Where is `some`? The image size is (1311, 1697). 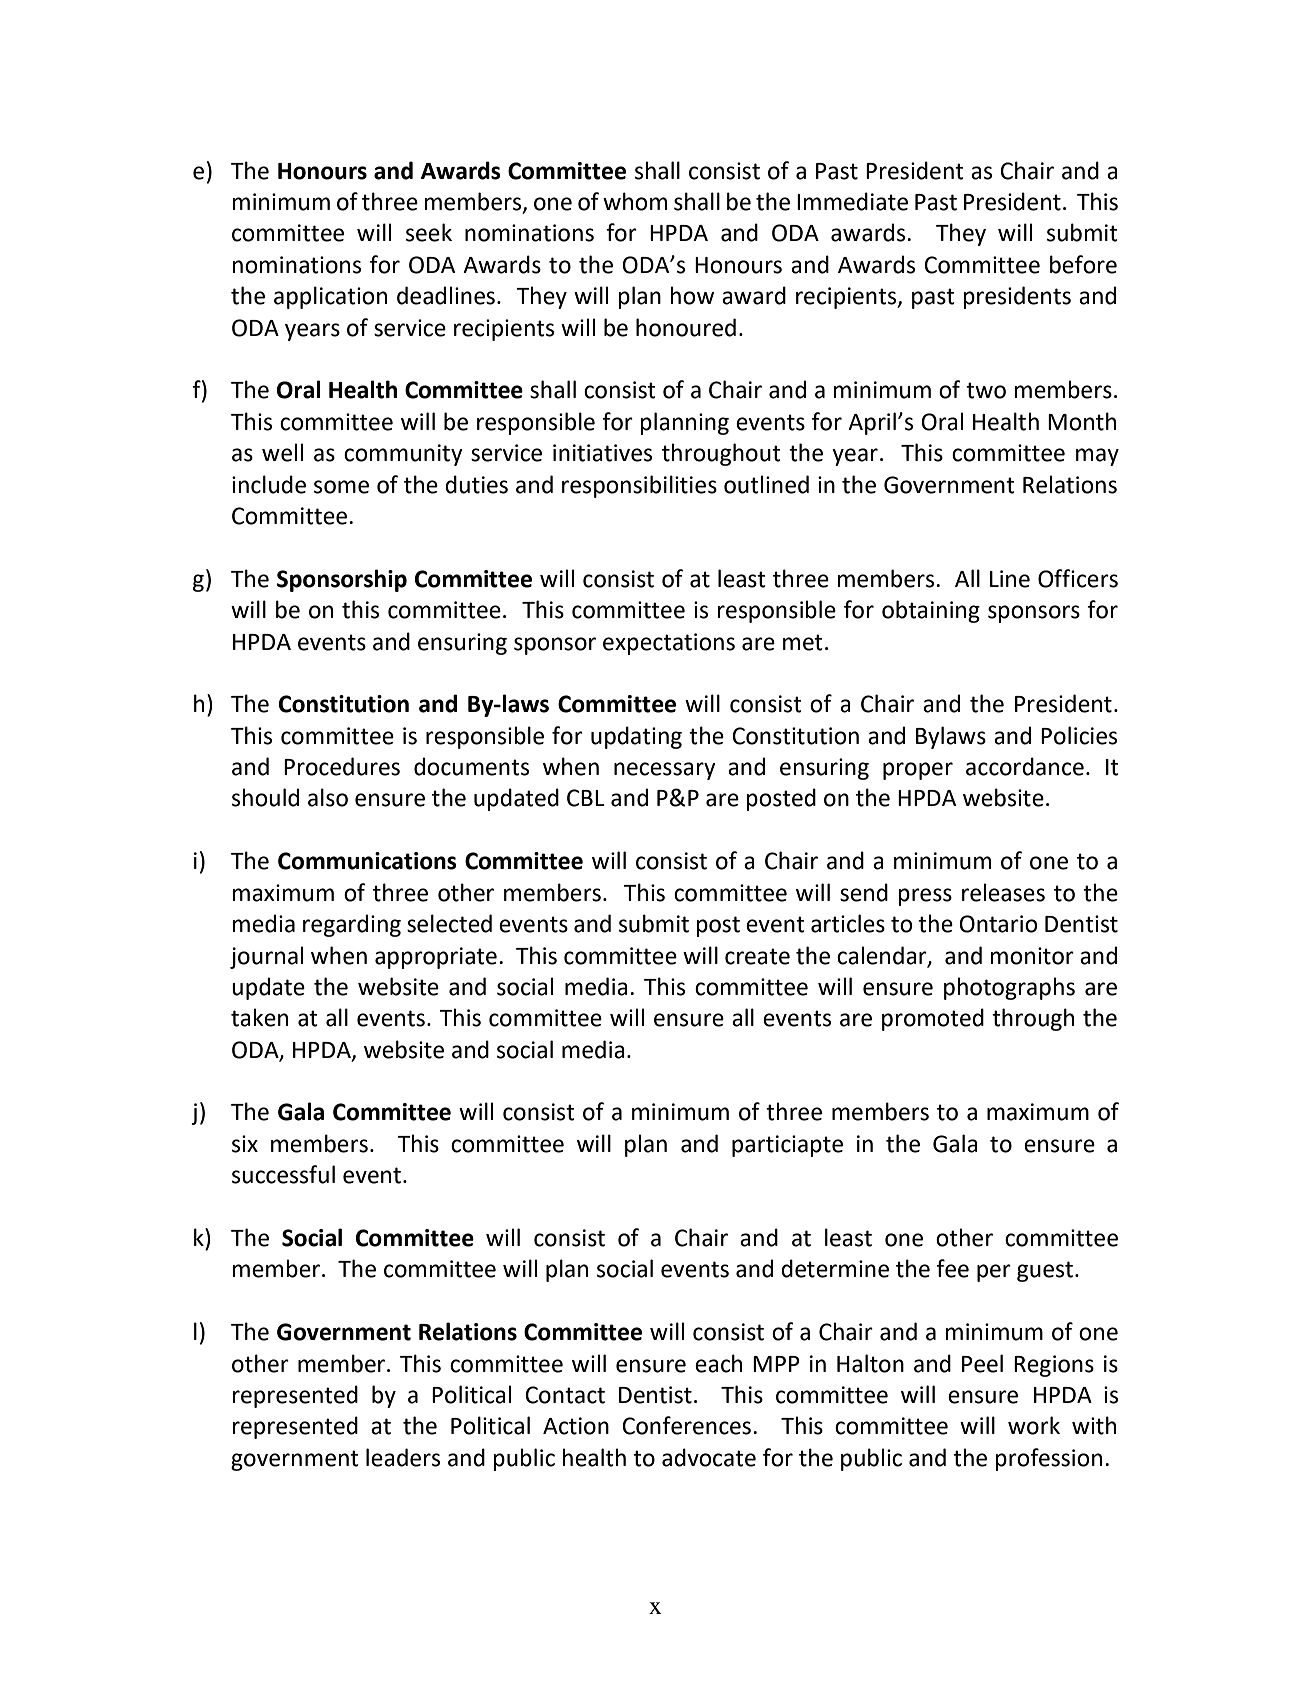 some is located at coordinates (341, 487).
